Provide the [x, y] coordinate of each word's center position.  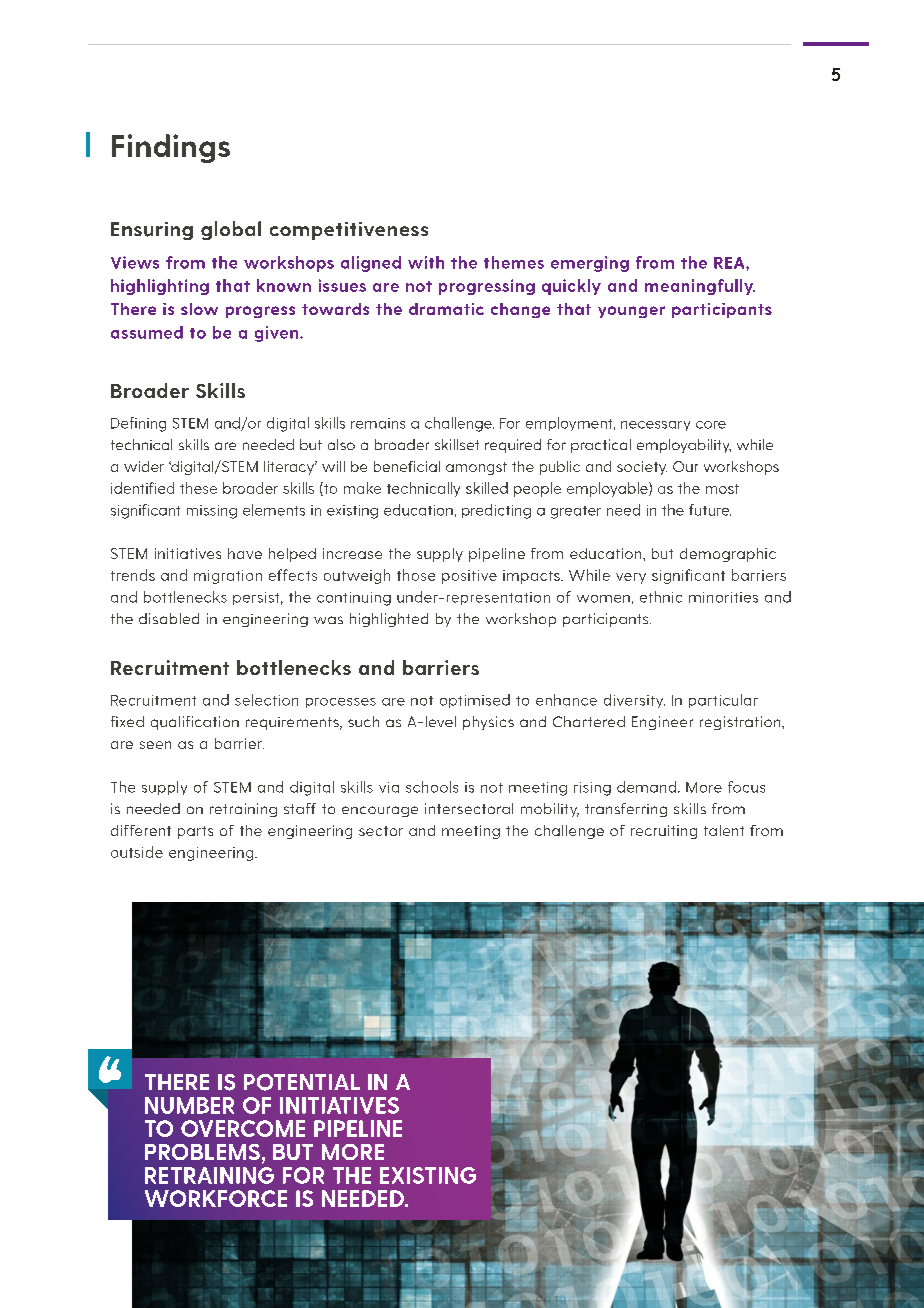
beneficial [407, 466]
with [426, 262]
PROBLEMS [202, 1152]
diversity [634, 701]
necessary [655, 426]
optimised [475, 701]
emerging [590, 264]
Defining [138, 424]
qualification [195, 723]
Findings [171, 148]
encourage [380, 811]
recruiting [664, 832]
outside [137, 852]
